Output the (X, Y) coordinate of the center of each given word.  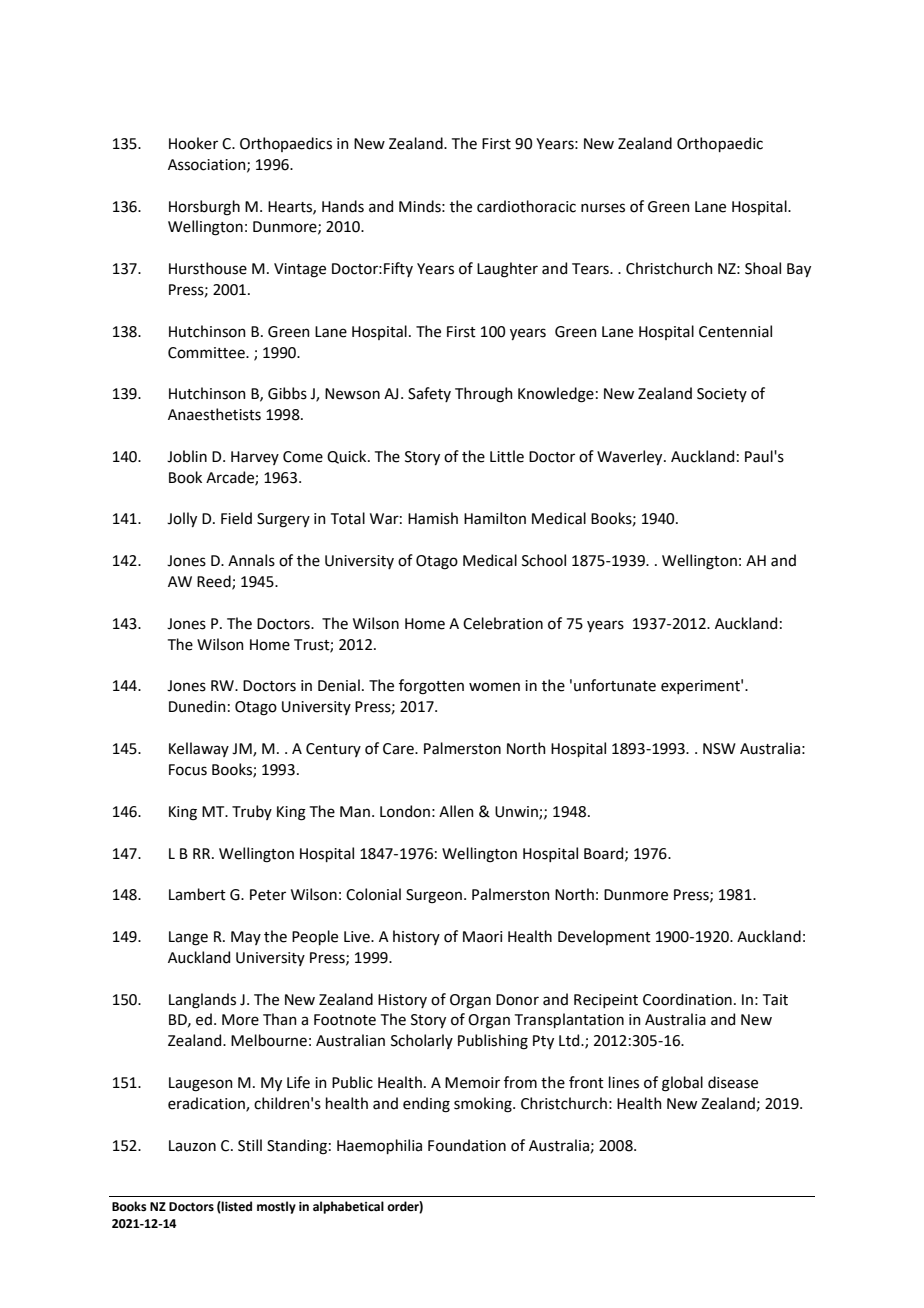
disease (733, 1082)
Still (250, 1145)
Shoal (763, 268)
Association (208, 165)
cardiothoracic (526, 206)
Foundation (467, 1145)
